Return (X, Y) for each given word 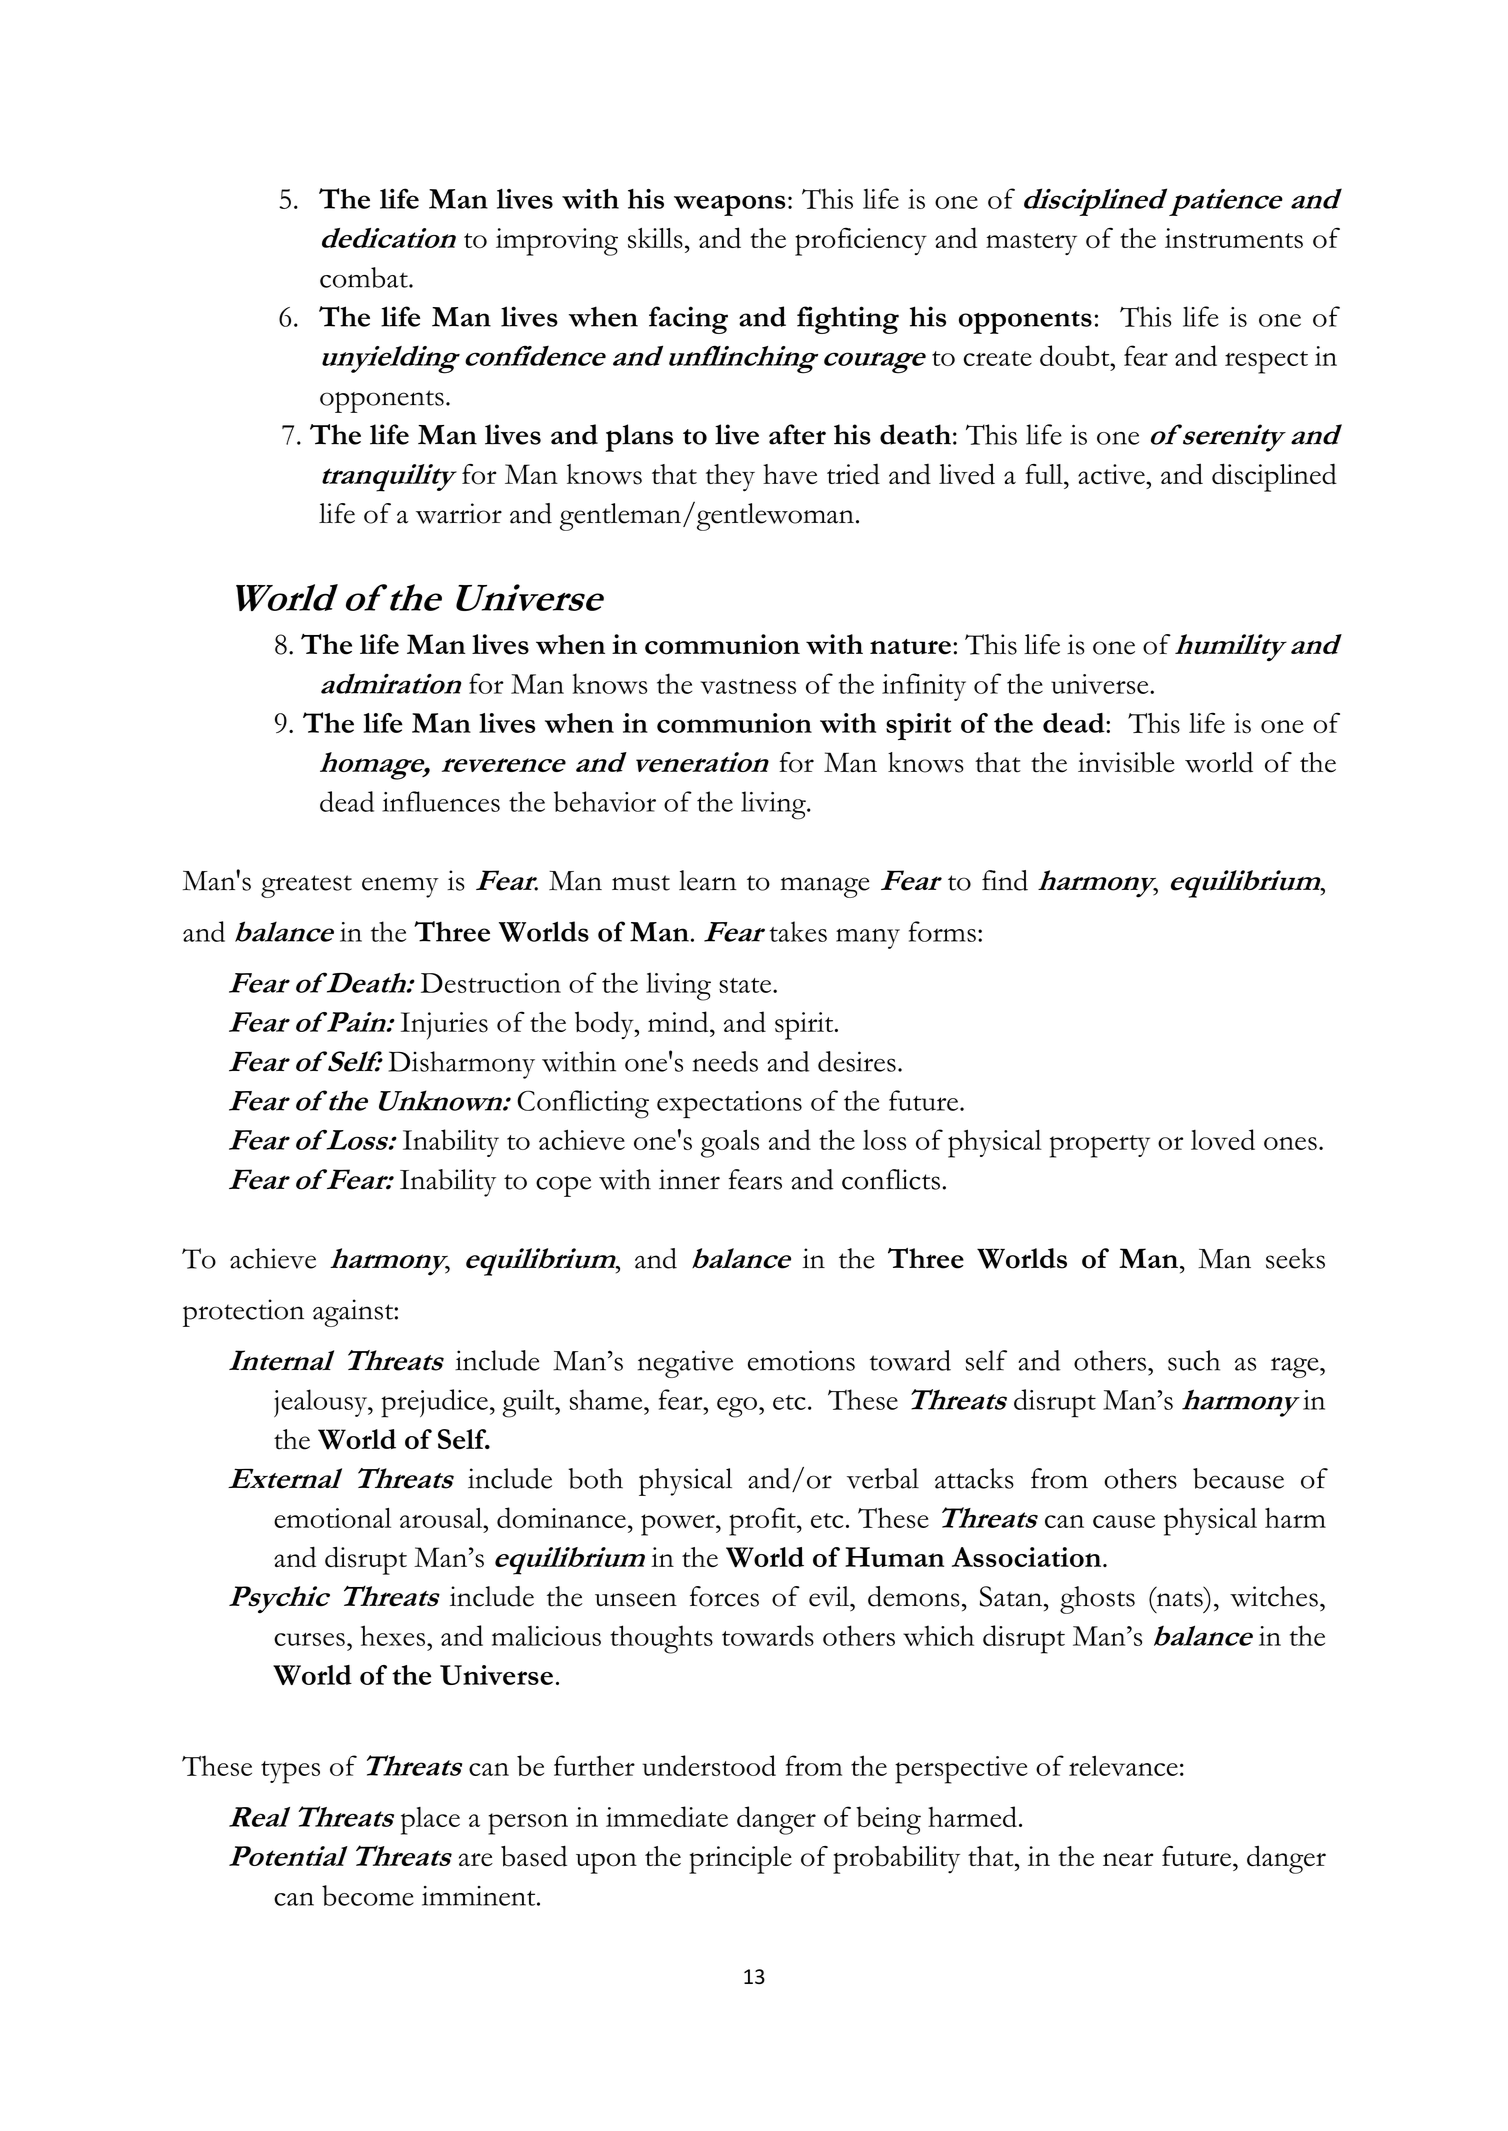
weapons (730, 205)
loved (1223, 1139)
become (368, 1895)
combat (365, 277)
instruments (1234, 238)
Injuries (444, 1026)
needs (725, 1061)
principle (740, 1860)
